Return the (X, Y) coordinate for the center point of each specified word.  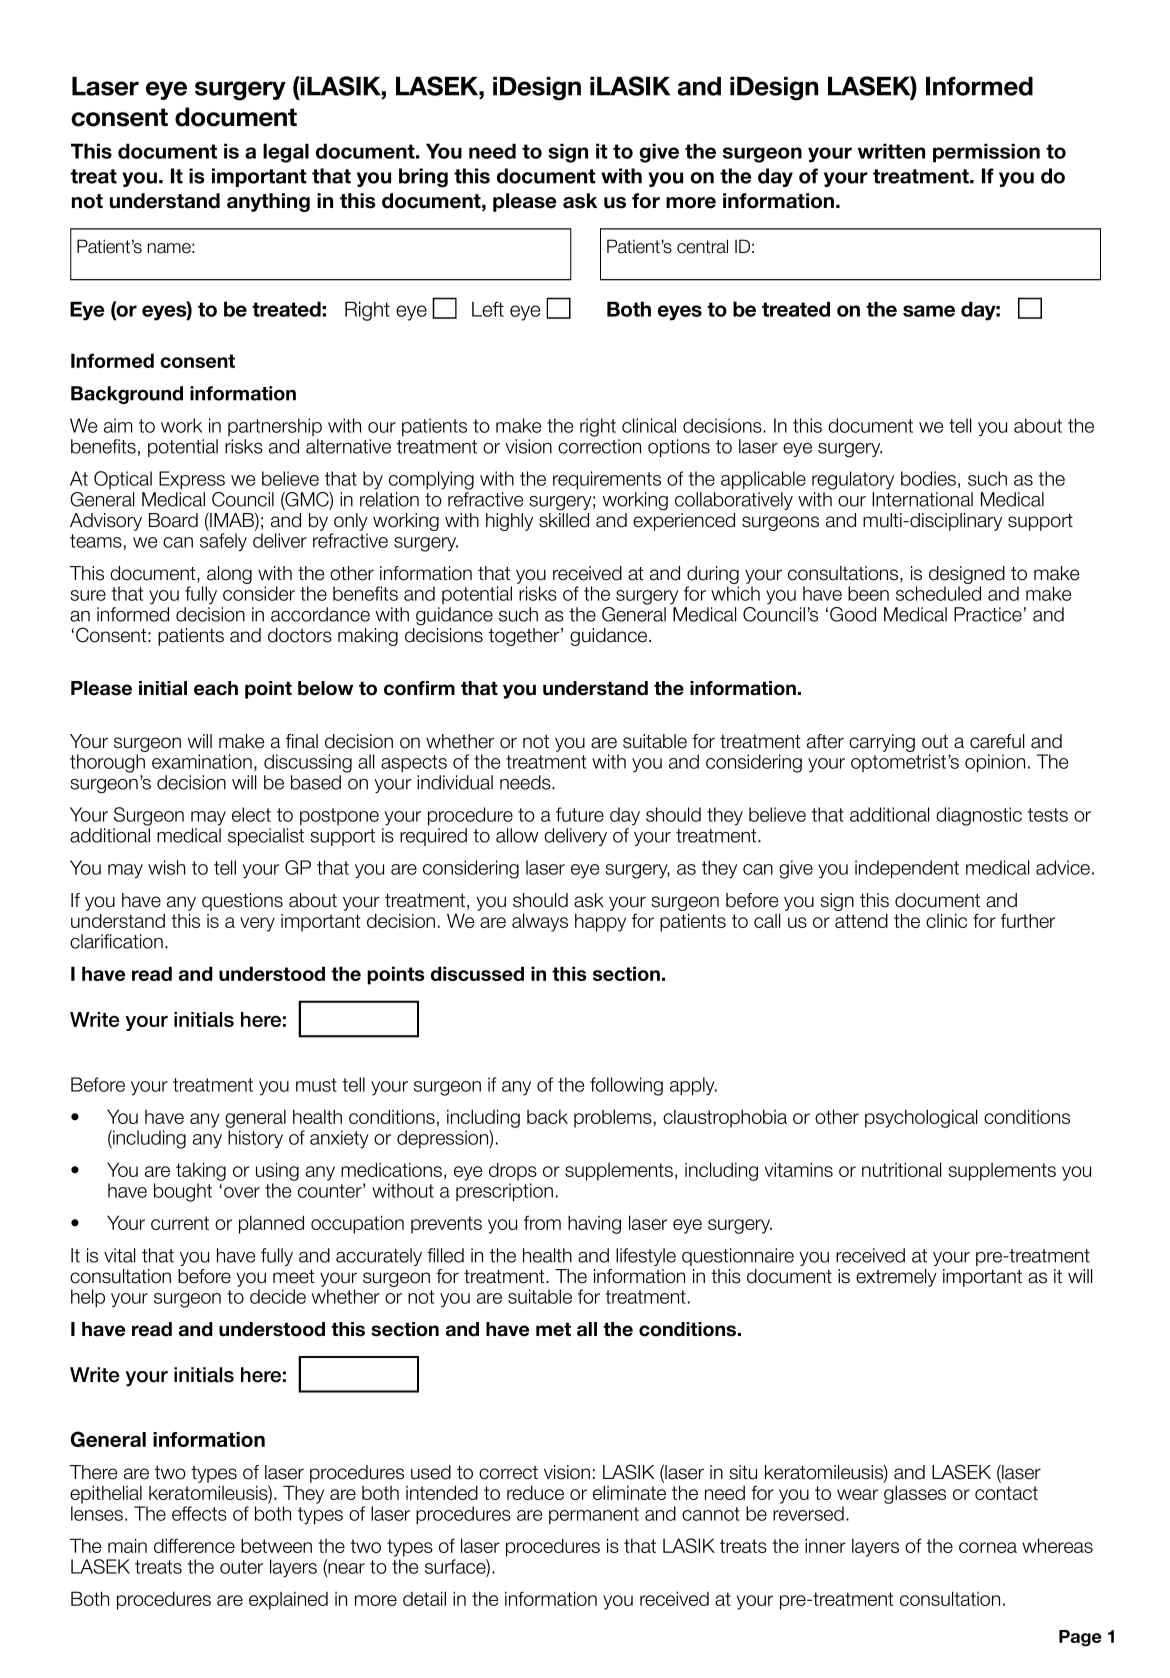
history (255, 1139)
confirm (419, 688)
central (702, 246)
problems (613, 1118)
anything (268, 202)
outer (241, 1567)
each (216, 688)
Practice (988, 614)
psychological (921, 1118)
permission (986, 153)
